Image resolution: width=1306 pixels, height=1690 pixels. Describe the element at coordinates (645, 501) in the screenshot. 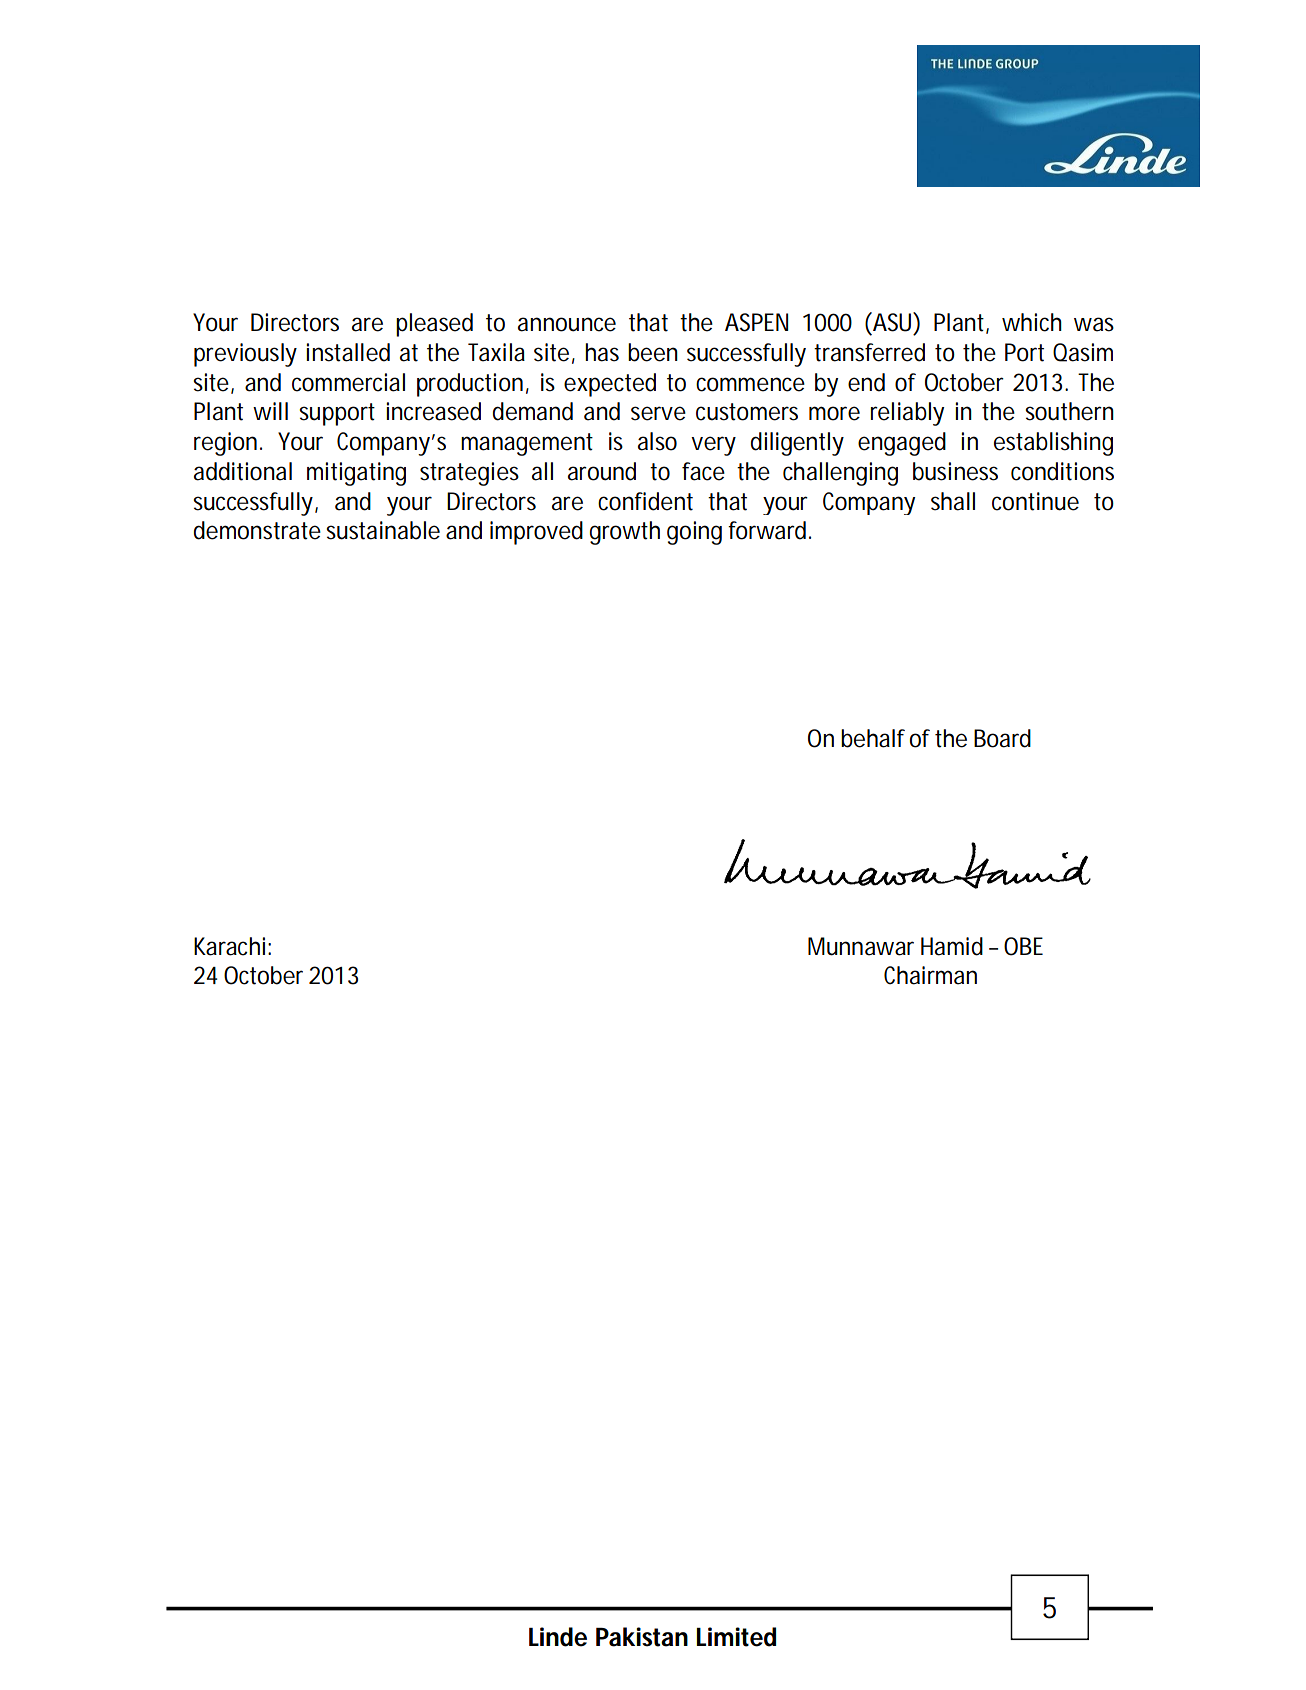

I see `confident` at that location.
